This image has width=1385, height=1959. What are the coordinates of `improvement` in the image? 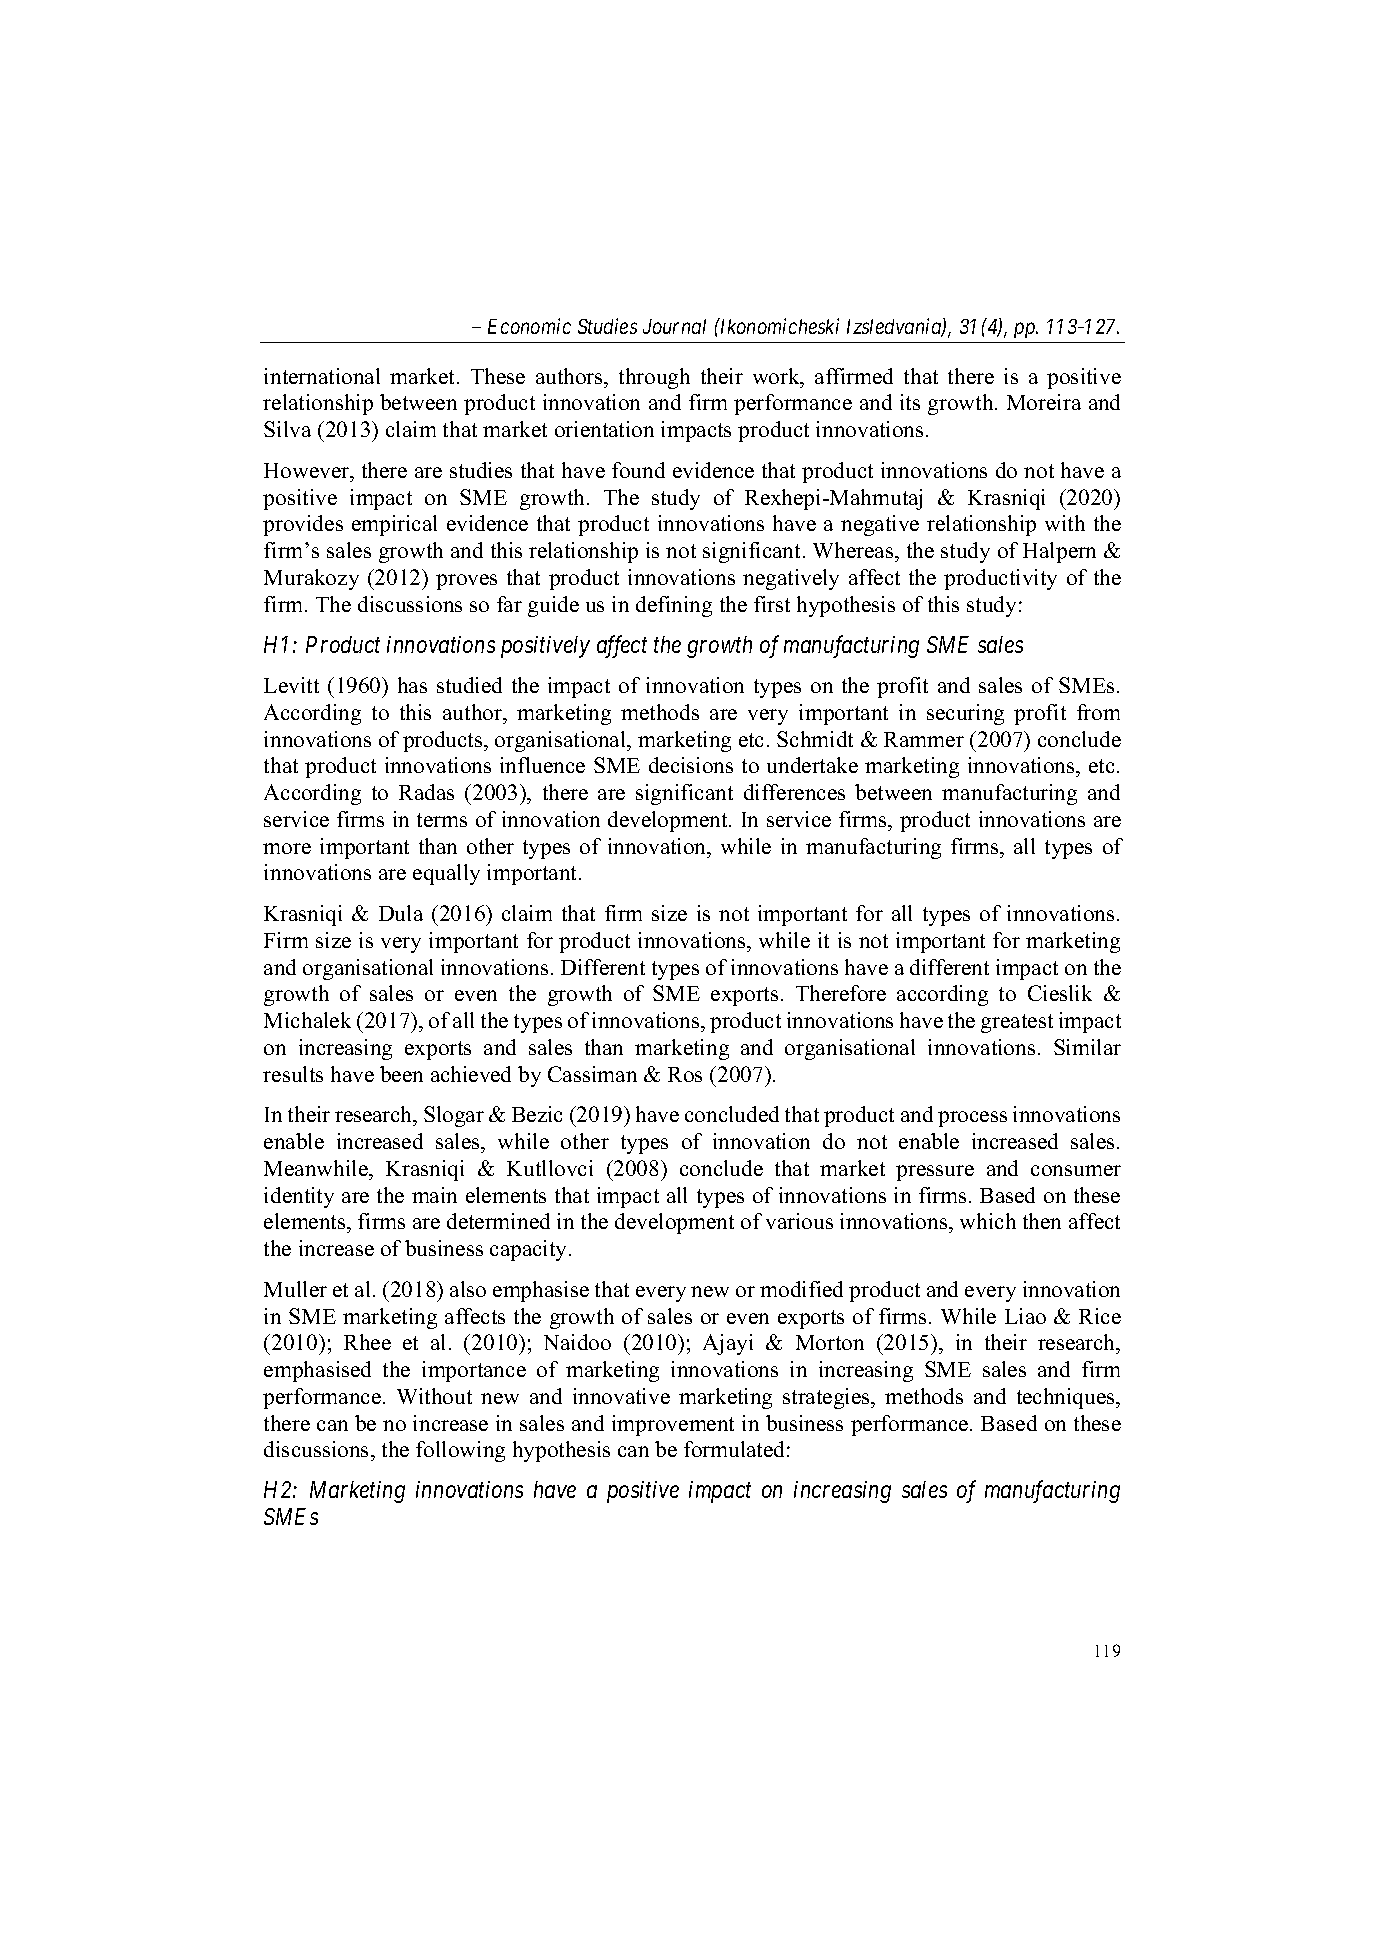 It's located at (673, 1425).
